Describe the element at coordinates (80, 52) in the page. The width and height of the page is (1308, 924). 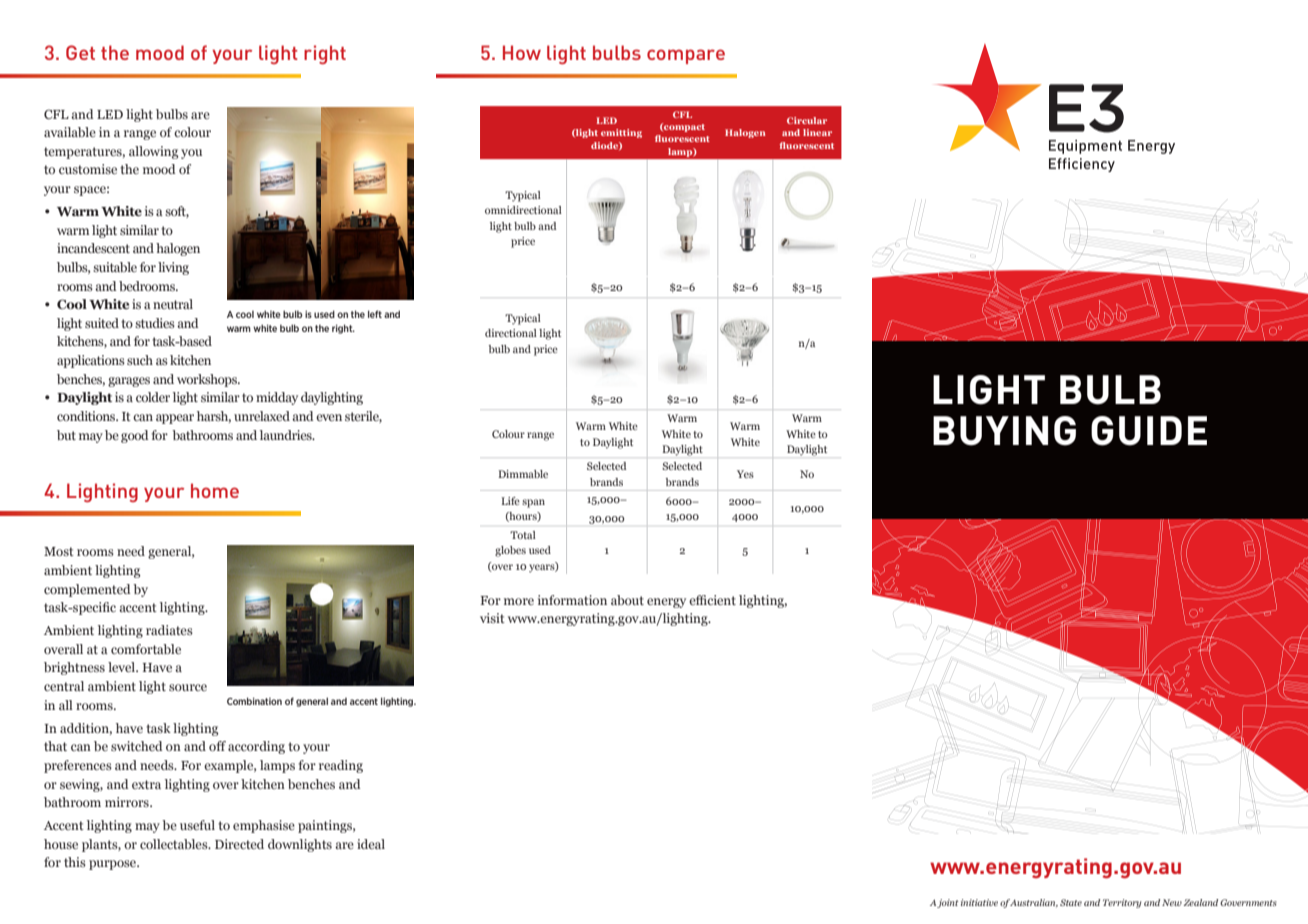
I see `Get` at that location.
